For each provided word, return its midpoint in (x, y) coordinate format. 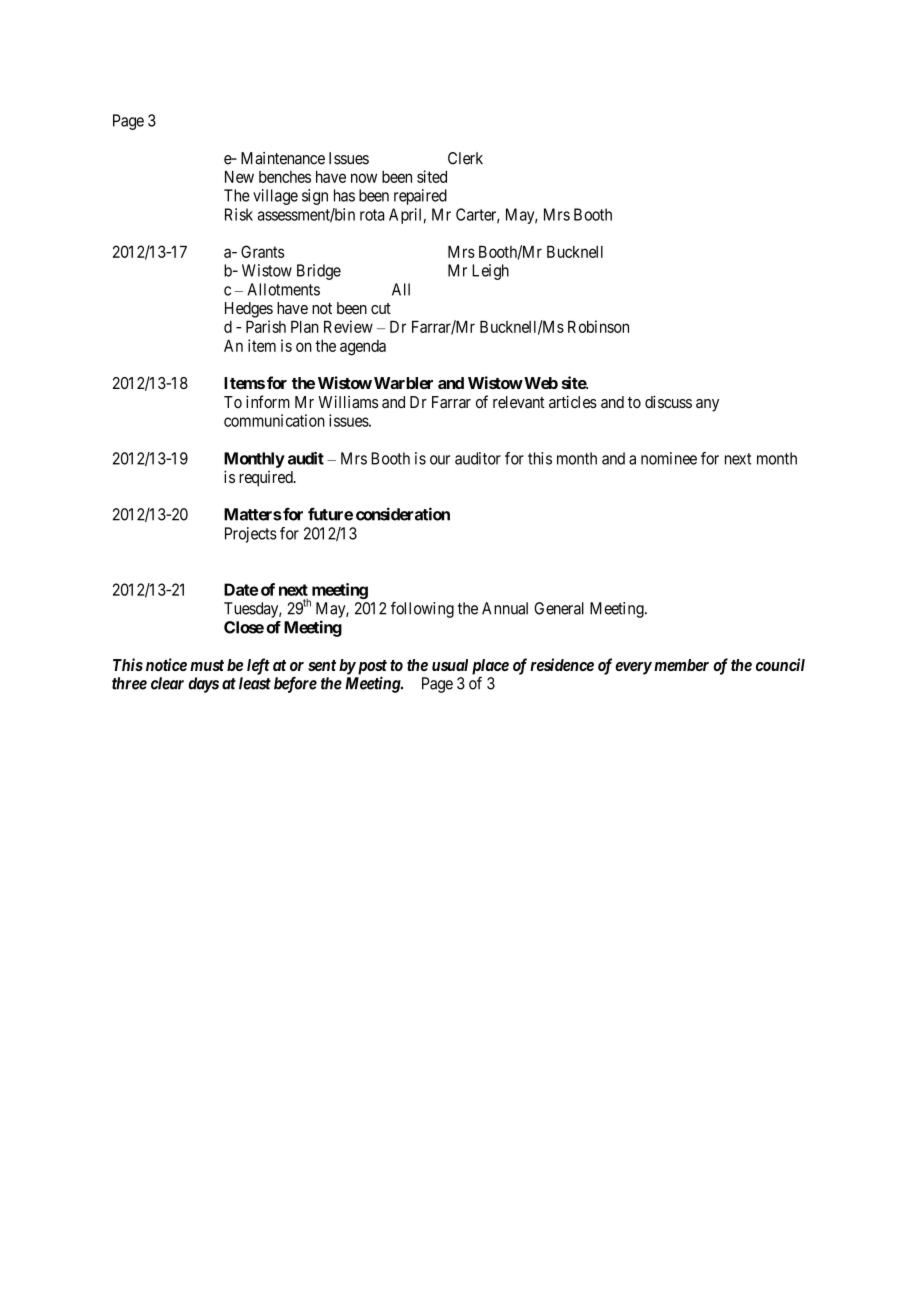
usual (450, 665)
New (239, 177)
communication (274, 420)
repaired (420, 197)
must (207, 665)
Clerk (465, 158)
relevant (519, 402)
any (707, 405)
